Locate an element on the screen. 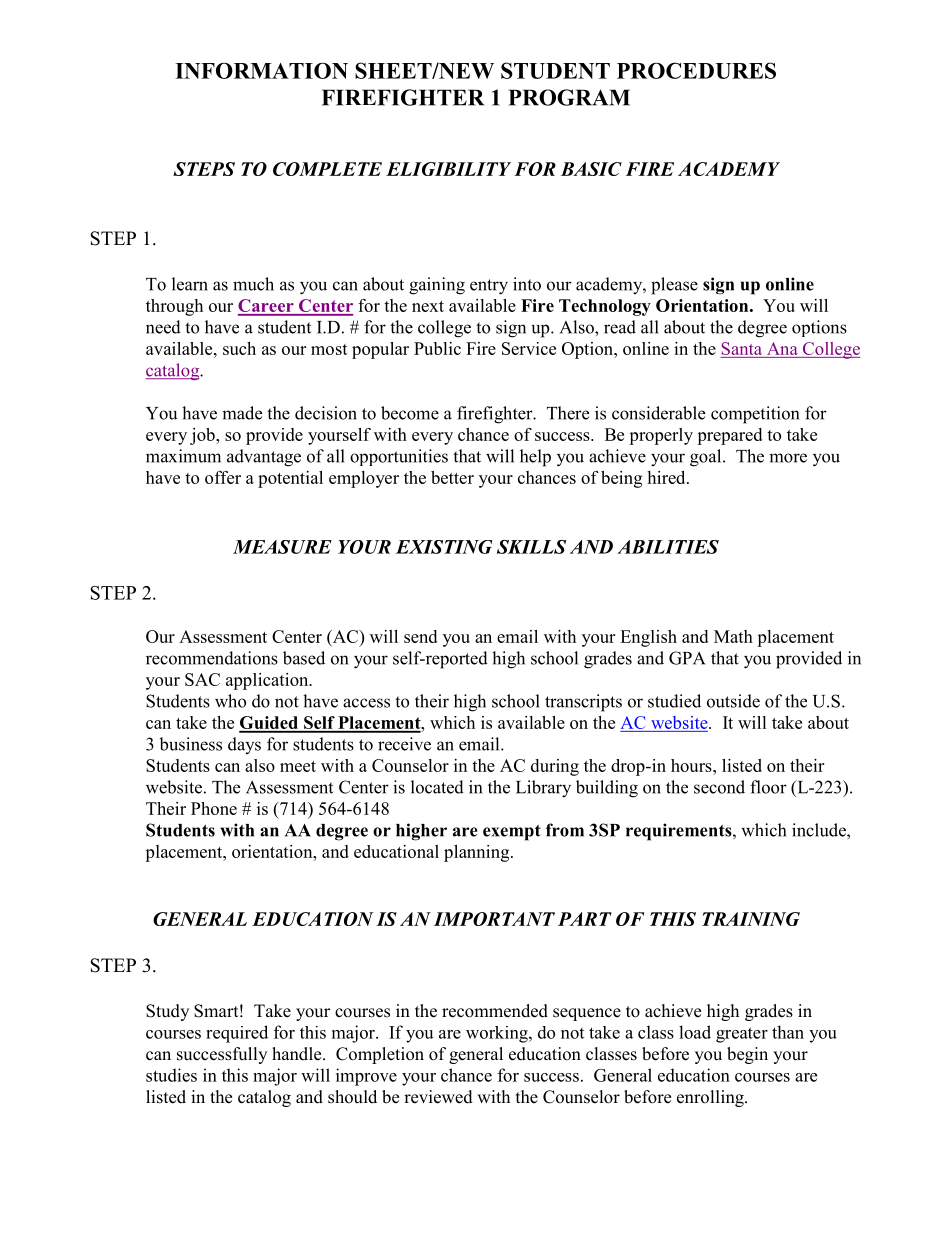 The height and width of the screenshot is (1233, 952). INFORMATION is located at coordinates (261, 71).
